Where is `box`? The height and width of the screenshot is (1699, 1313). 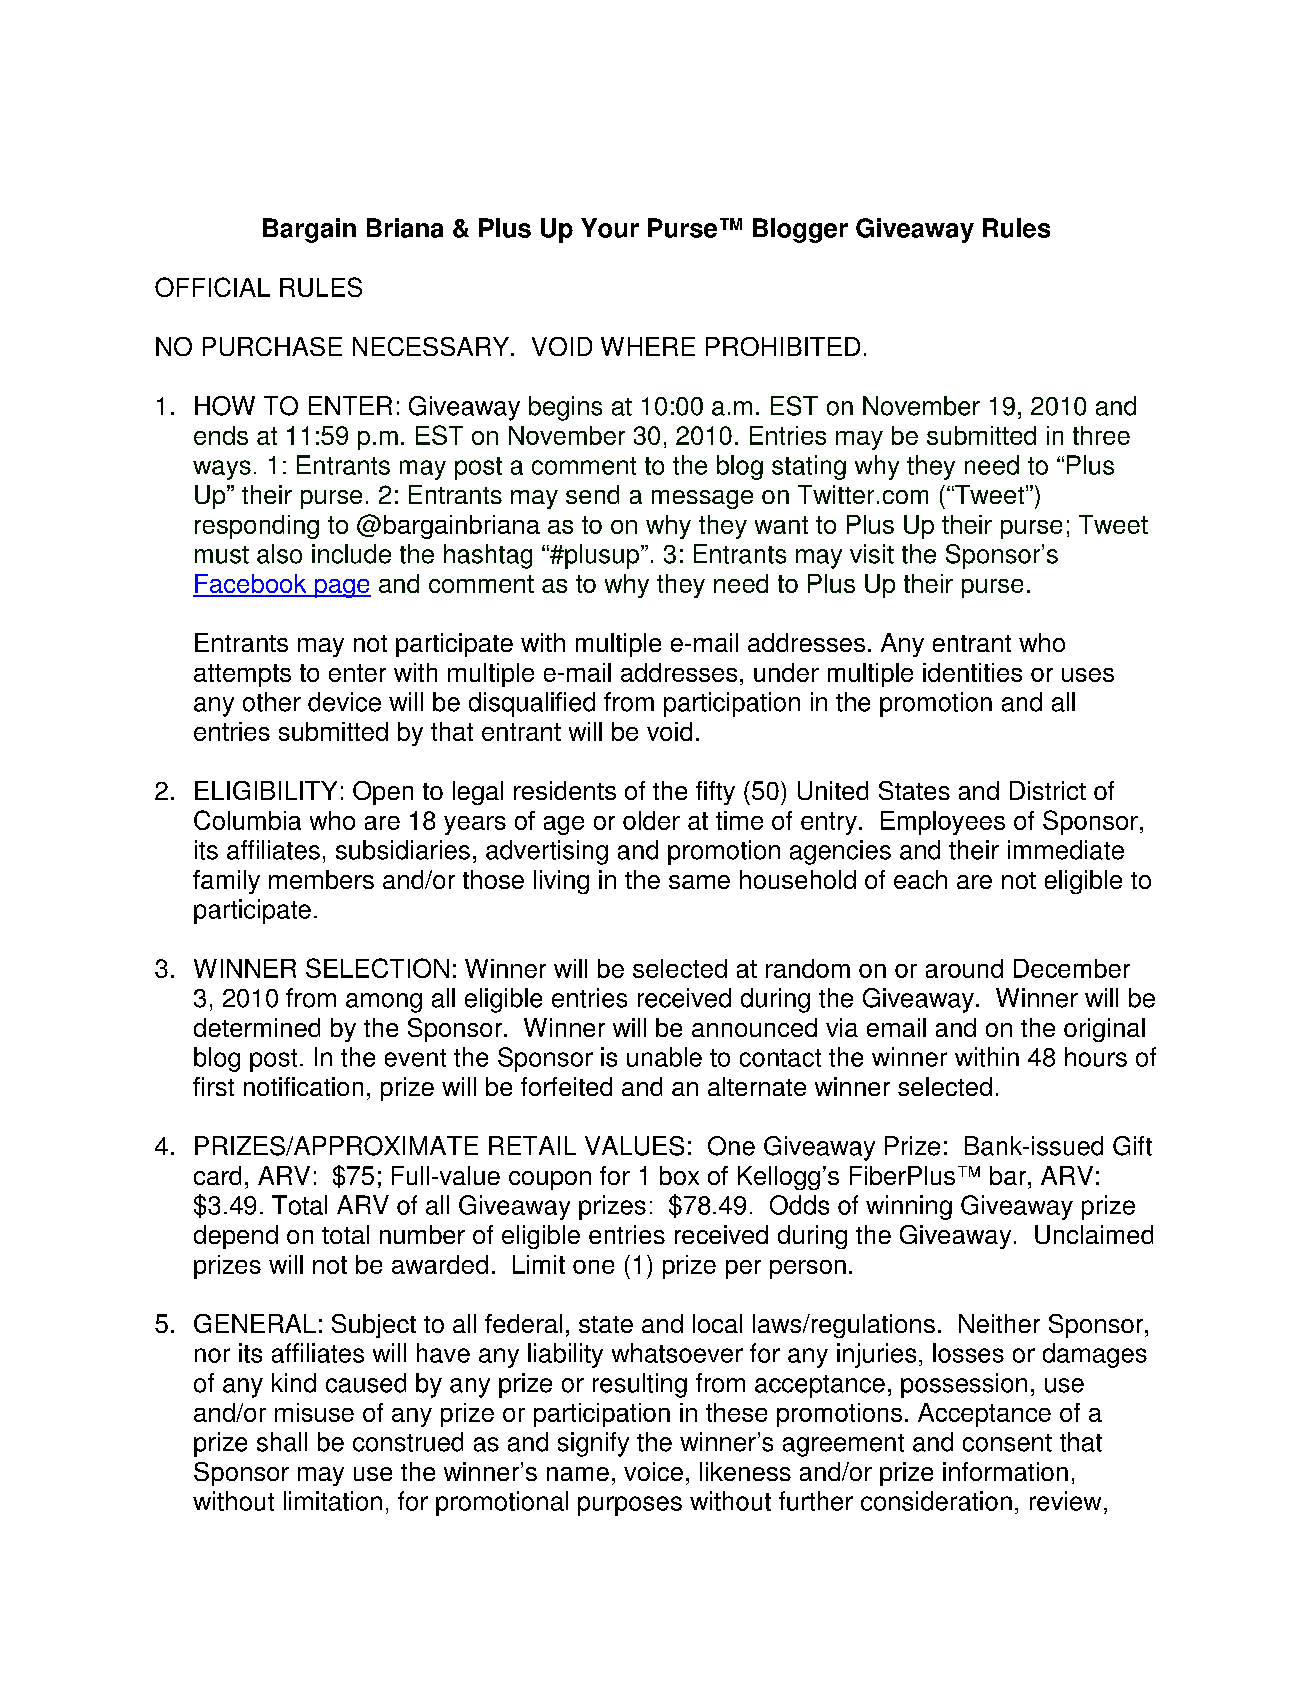 box is located at coordinates (679, 1175).
